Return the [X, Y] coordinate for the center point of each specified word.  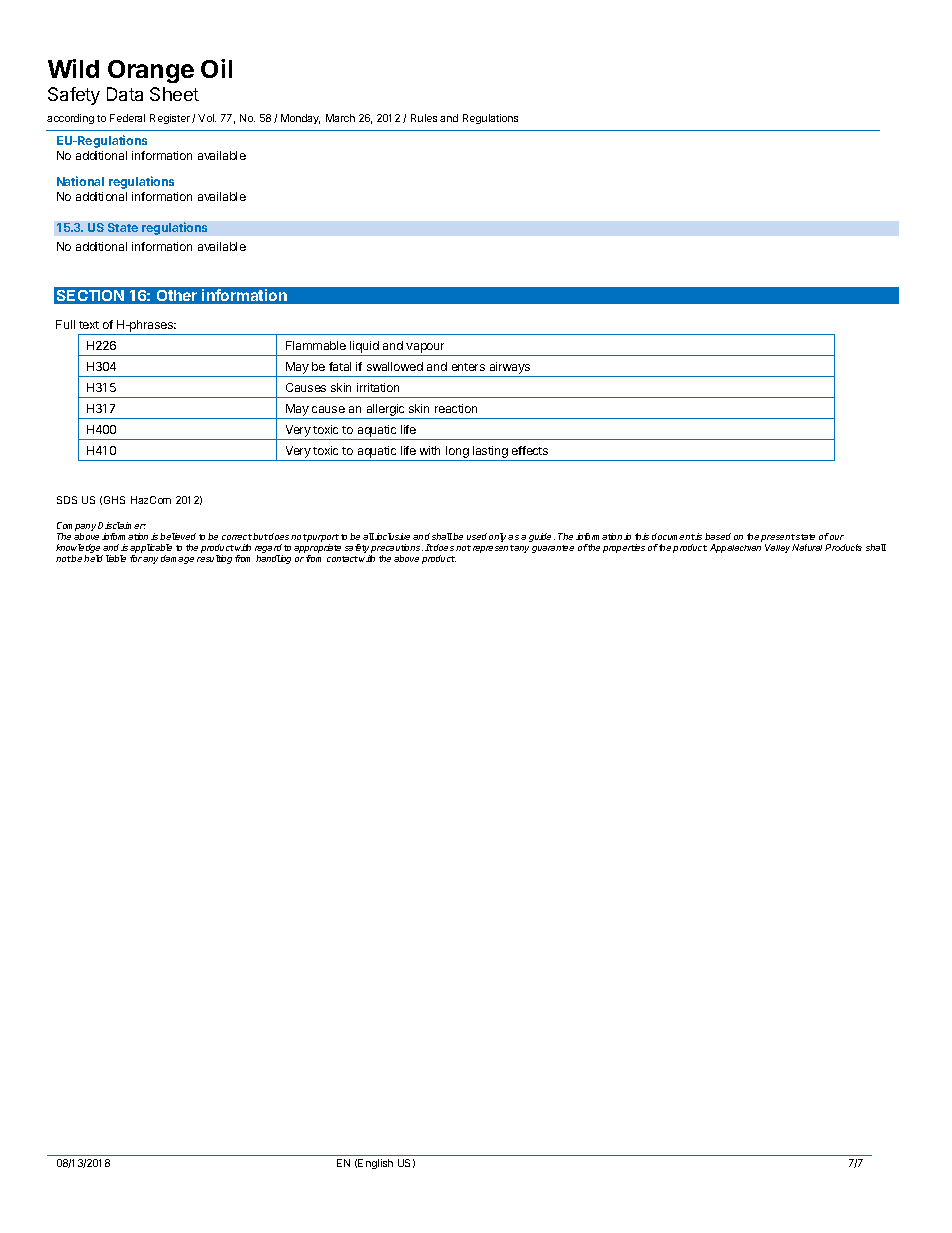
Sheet [174, 94]
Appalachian [735, 548]
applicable [151, 550]
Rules [424, 118]
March [340, 118]
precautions [397, 550]
